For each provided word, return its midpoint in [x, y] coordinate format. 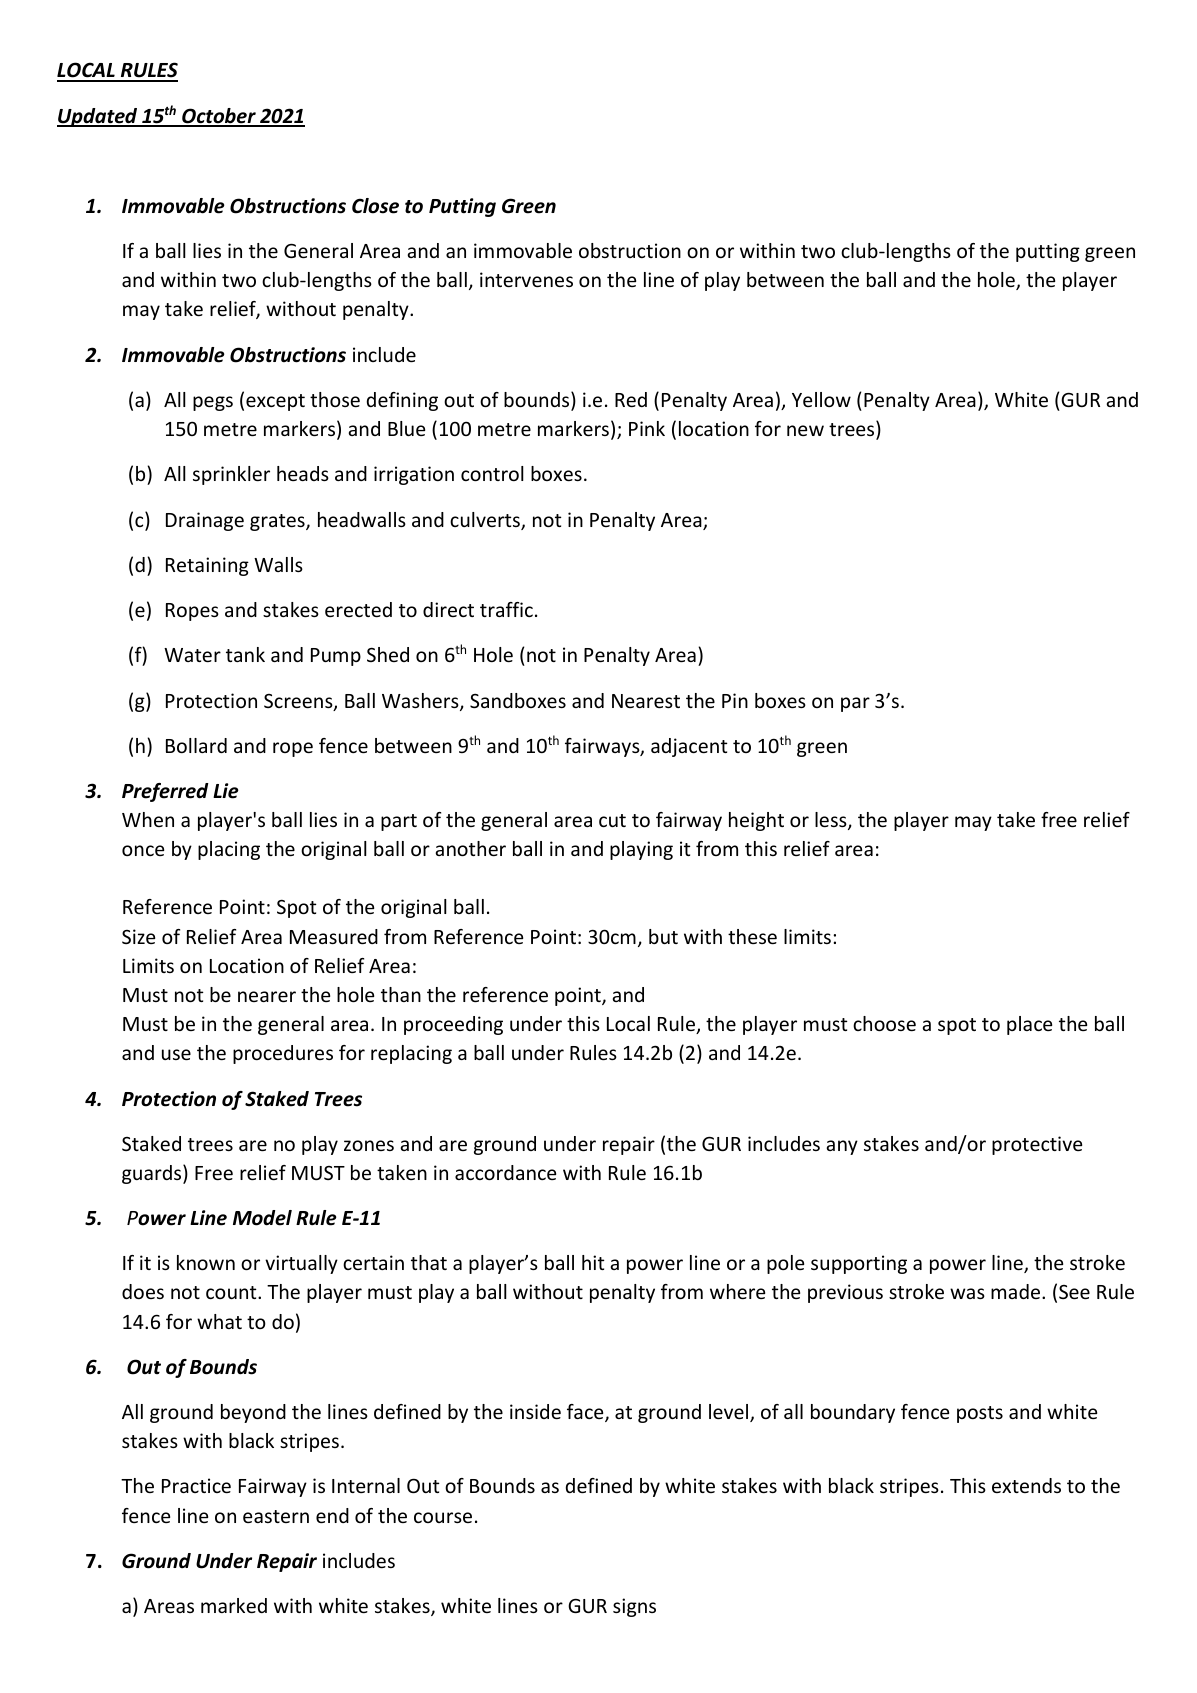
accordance [505, 1172]
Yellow [821, 399]
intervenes [526, 279]
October [219, 117]
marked [234, 1605]
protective [1037, 1145]
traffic [506, 609]
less [832, 821]
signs [634, 1607]
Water [192, 655]
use [176, 1054]
